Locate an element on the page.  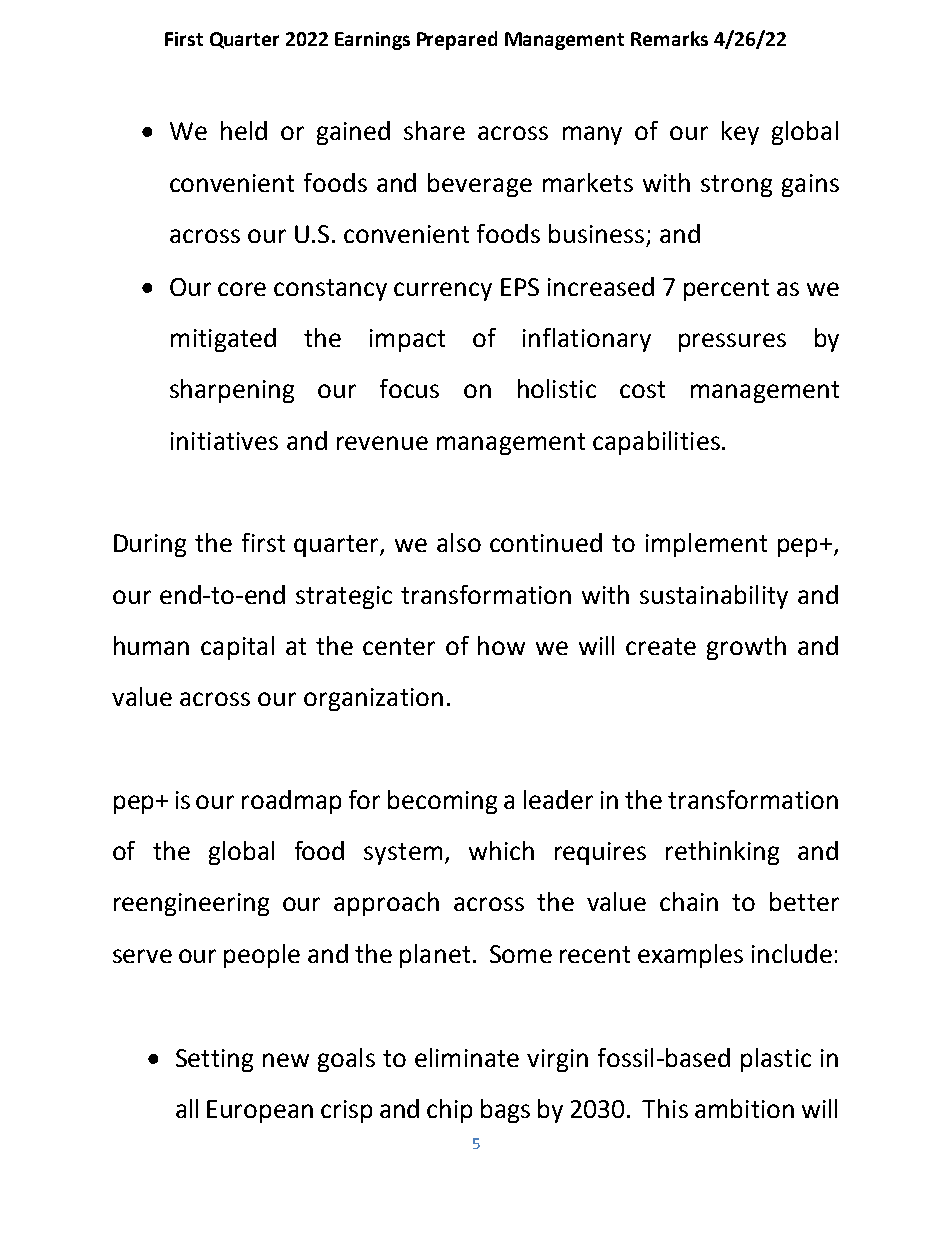
ambition is located at coordinates (744, 1108).
